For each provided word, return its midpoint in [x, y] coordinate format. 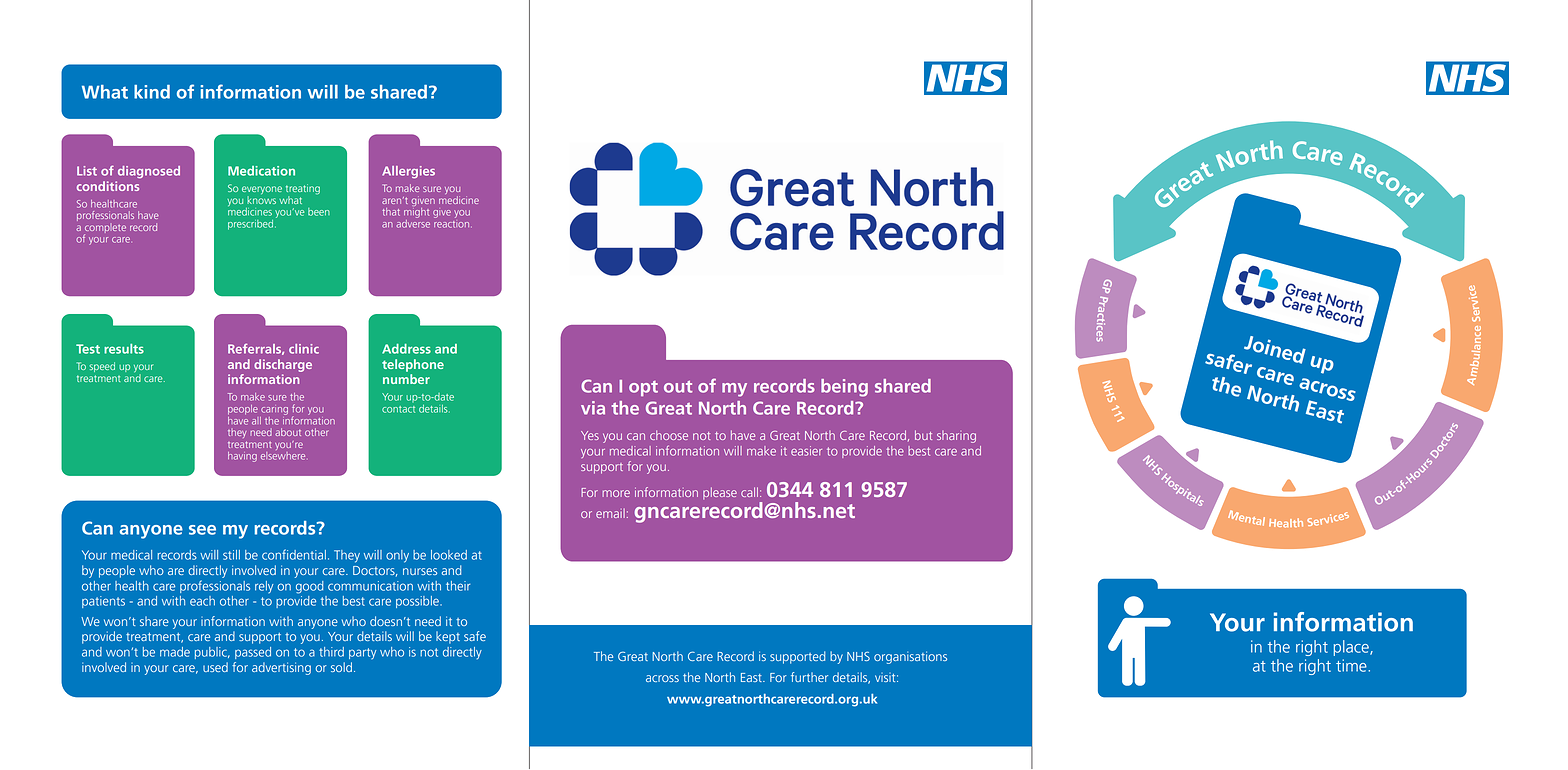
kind [152, 92]
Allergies [408, 172]
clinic [304, 349]
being [844, 388]
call [749, 492]
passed [253, 653]
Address [406, 349]
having [242, 457]
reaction [451, 222]
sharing [956, 437]
